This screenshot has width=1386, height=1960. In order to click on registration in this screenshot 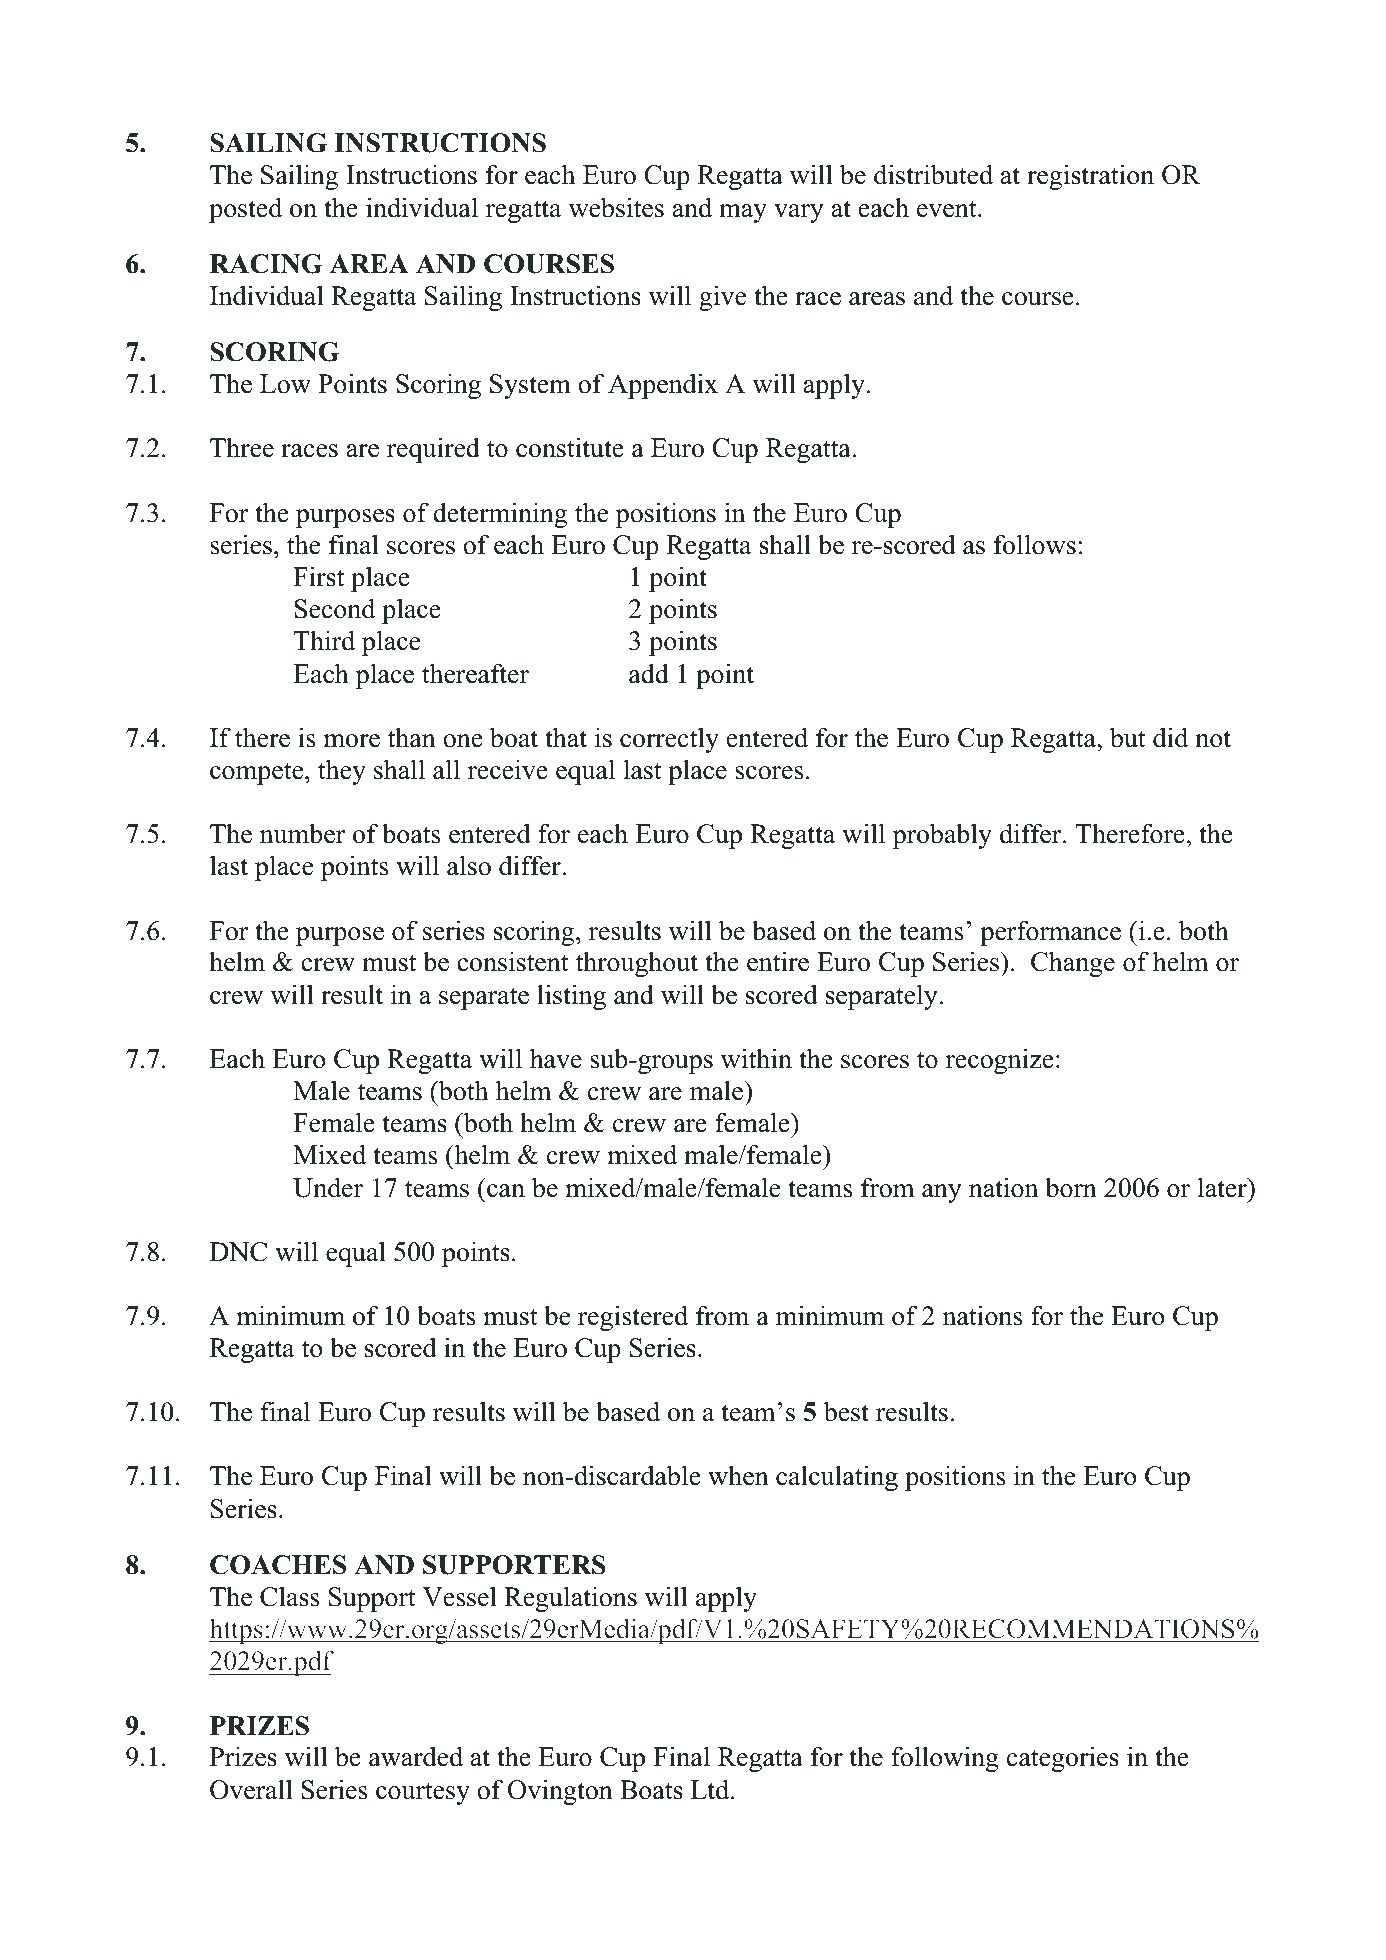, I will do `click(1090, 177)`.
